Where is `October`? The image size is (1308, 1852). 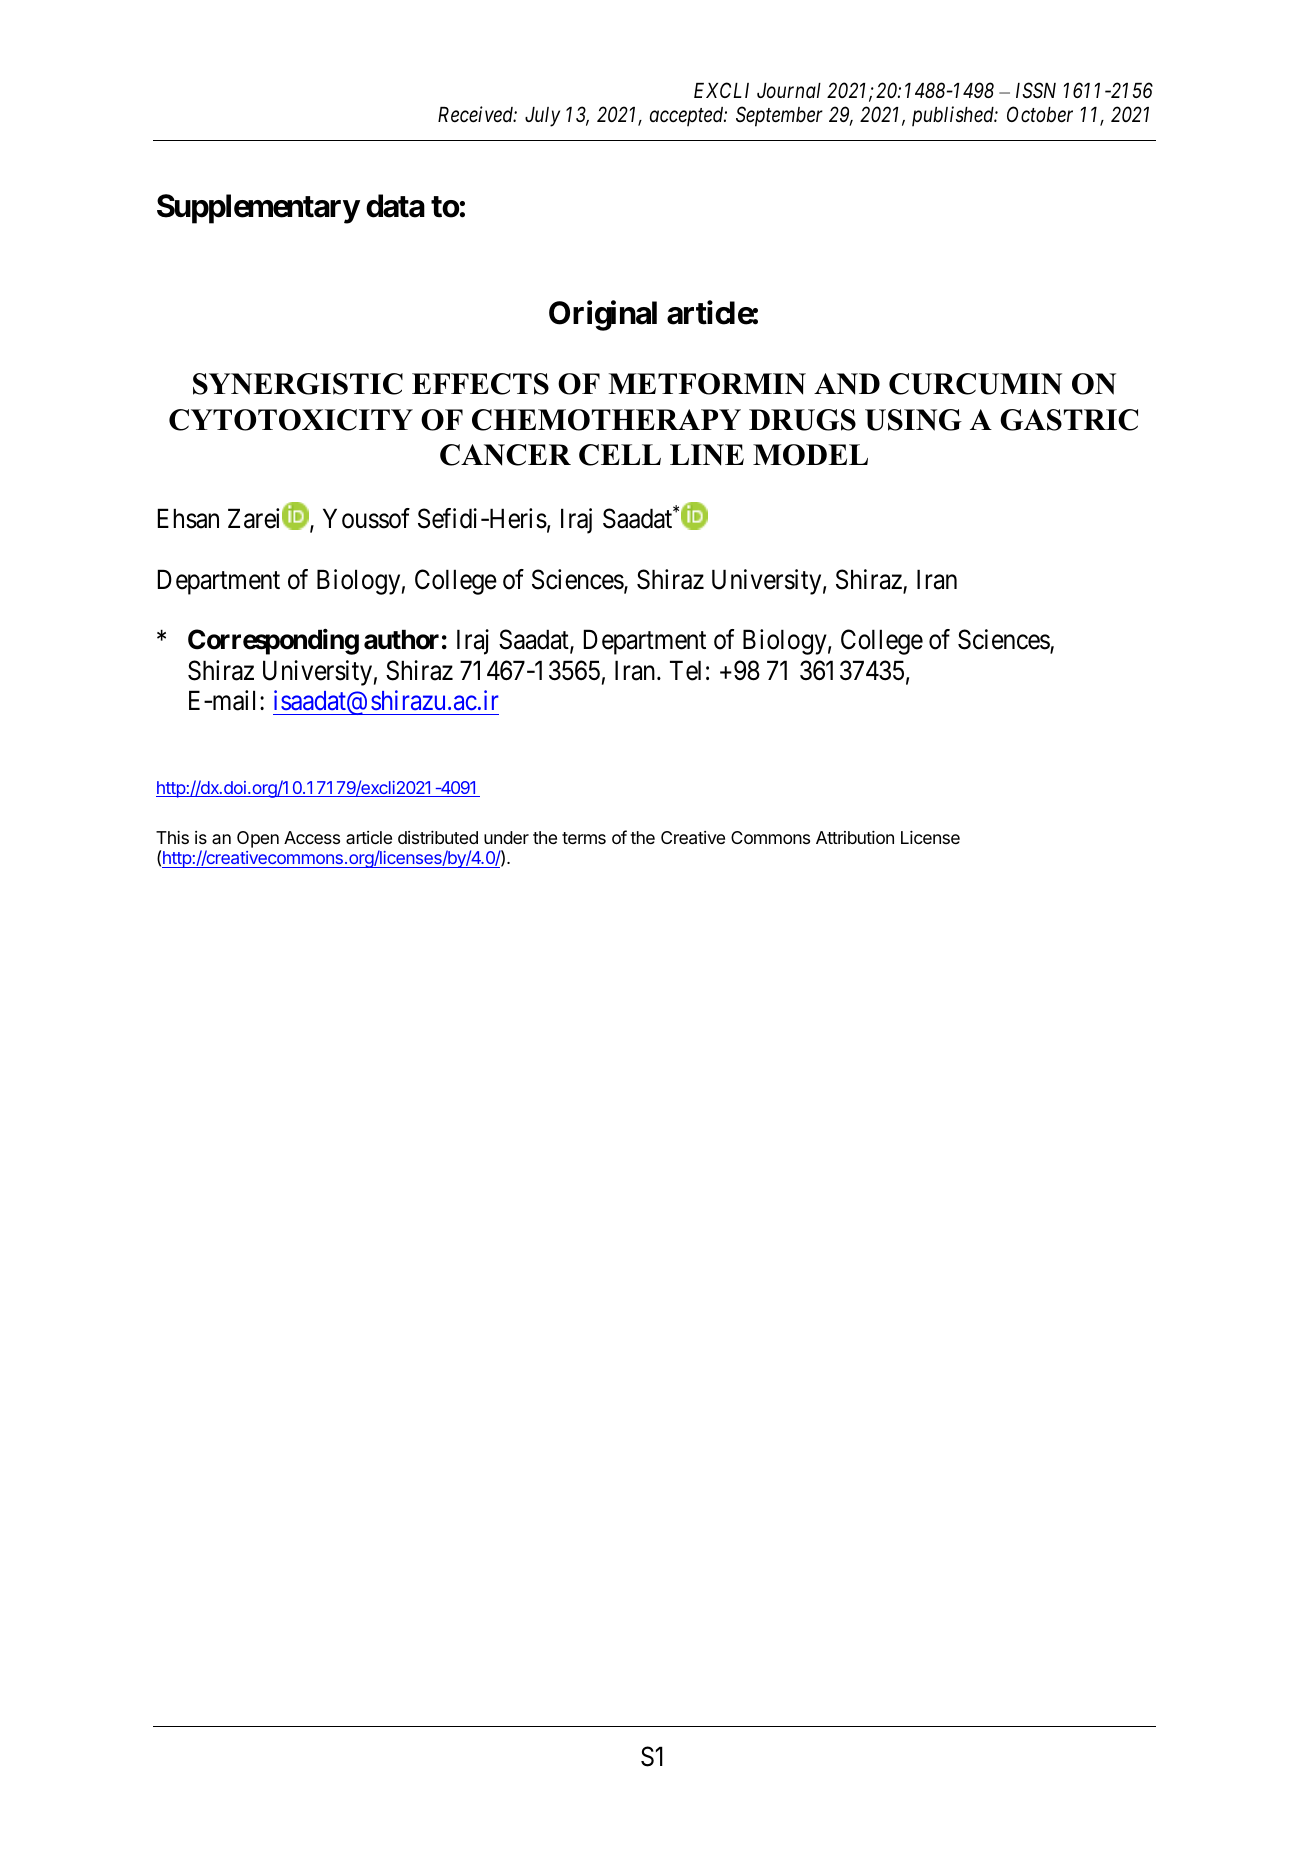 October is located at coordinates (1040, 114).
